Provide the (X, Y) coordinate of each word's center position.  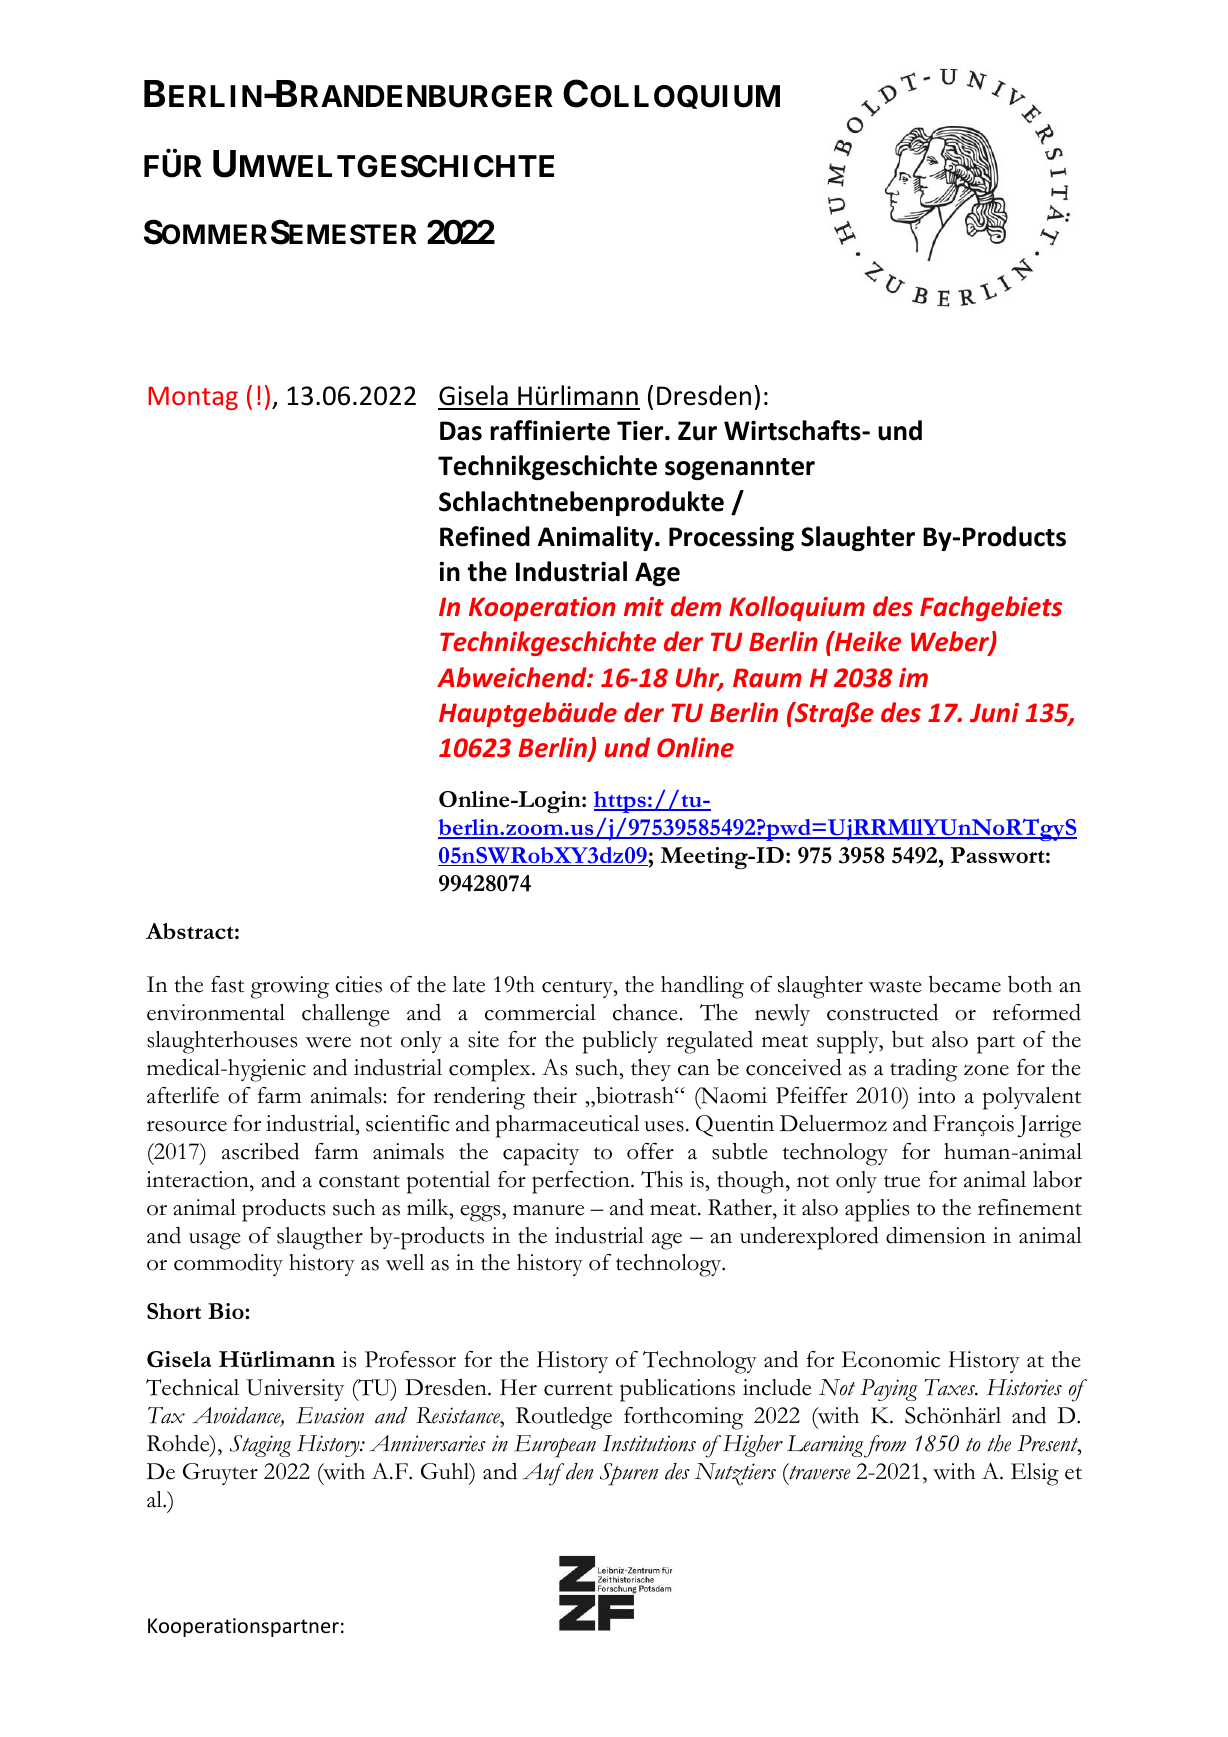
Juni (994, 713)
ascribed (260, 1151)
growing (290, 987)
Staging (260, 1446)
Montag (193, 398)
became (965, 984)
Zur (697, 431)
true (902, 1181)
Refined (485, 536)
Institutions (649, 1443)
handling (702, 987)
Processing (731, 539)
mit (644, 606)
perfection (582, 1182)
